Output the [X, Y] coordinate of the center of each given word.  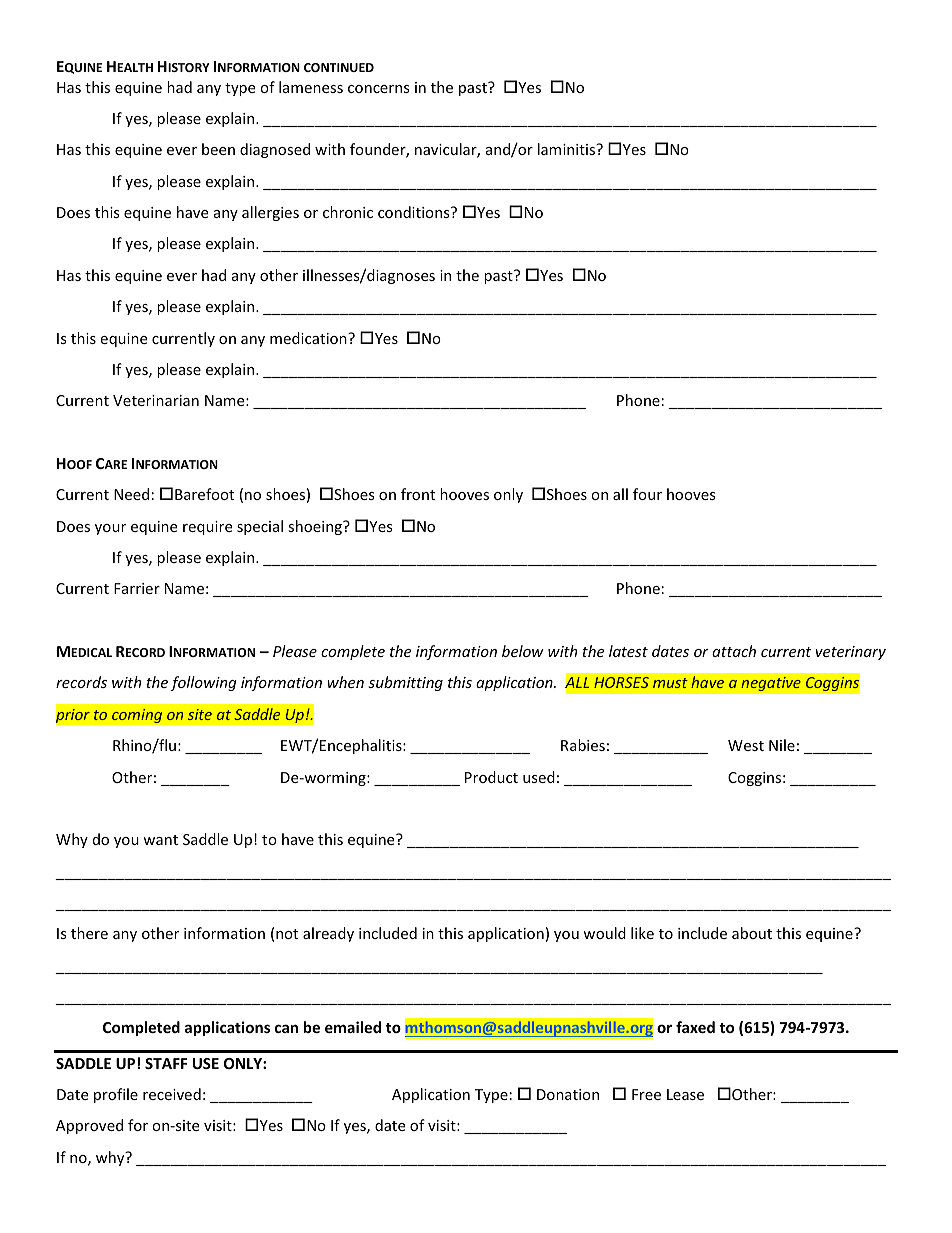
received [172, 1094]
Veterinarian [156, 400]
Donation [568, 1094]
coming [137, 715]
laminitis [568, 149]
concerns [379, 89]
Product [491, 777]
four [647, 494]
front [418, 494]
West [746, 745]
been [218, 149]
